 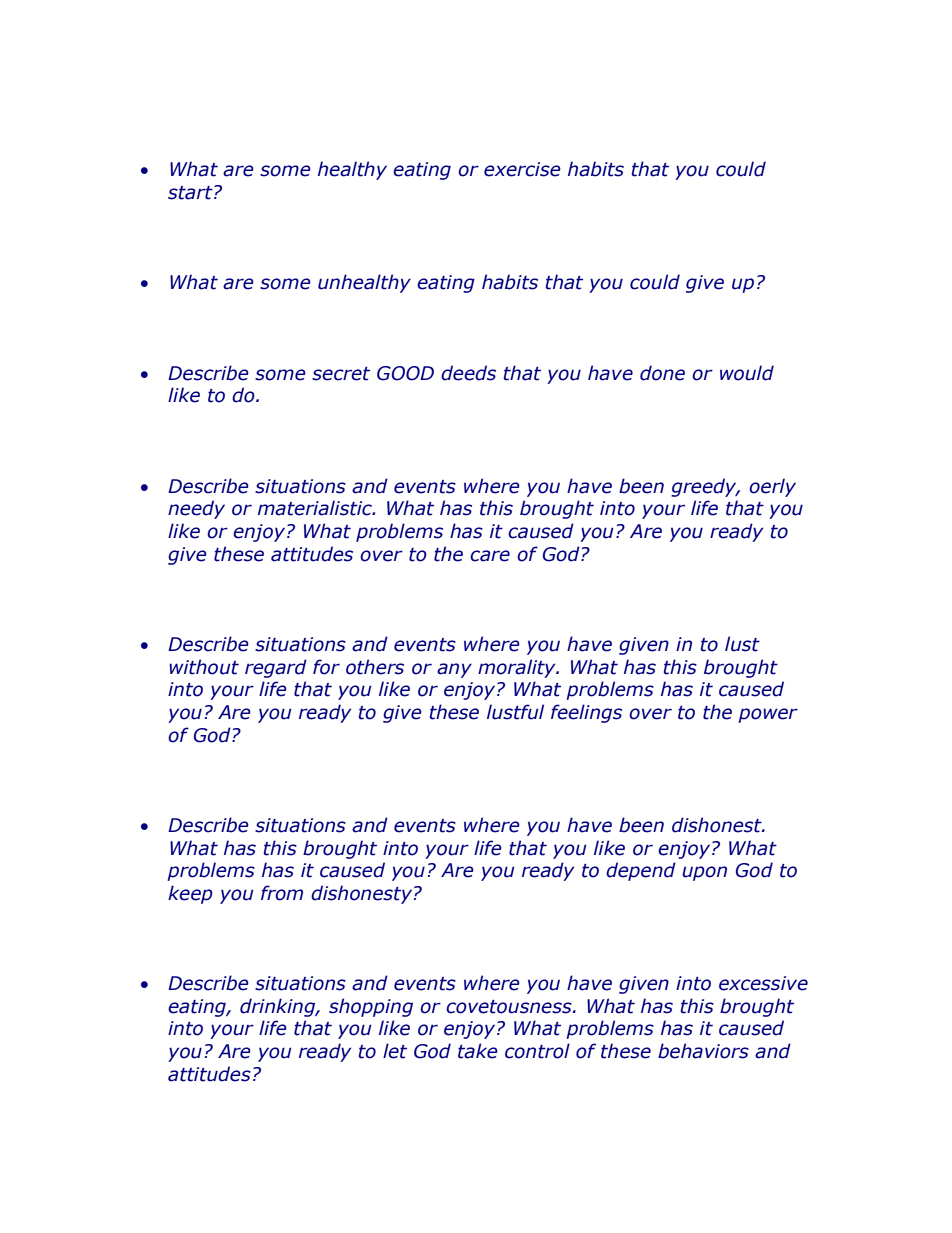 I want to click on take, so click(x=478, y=1051).
